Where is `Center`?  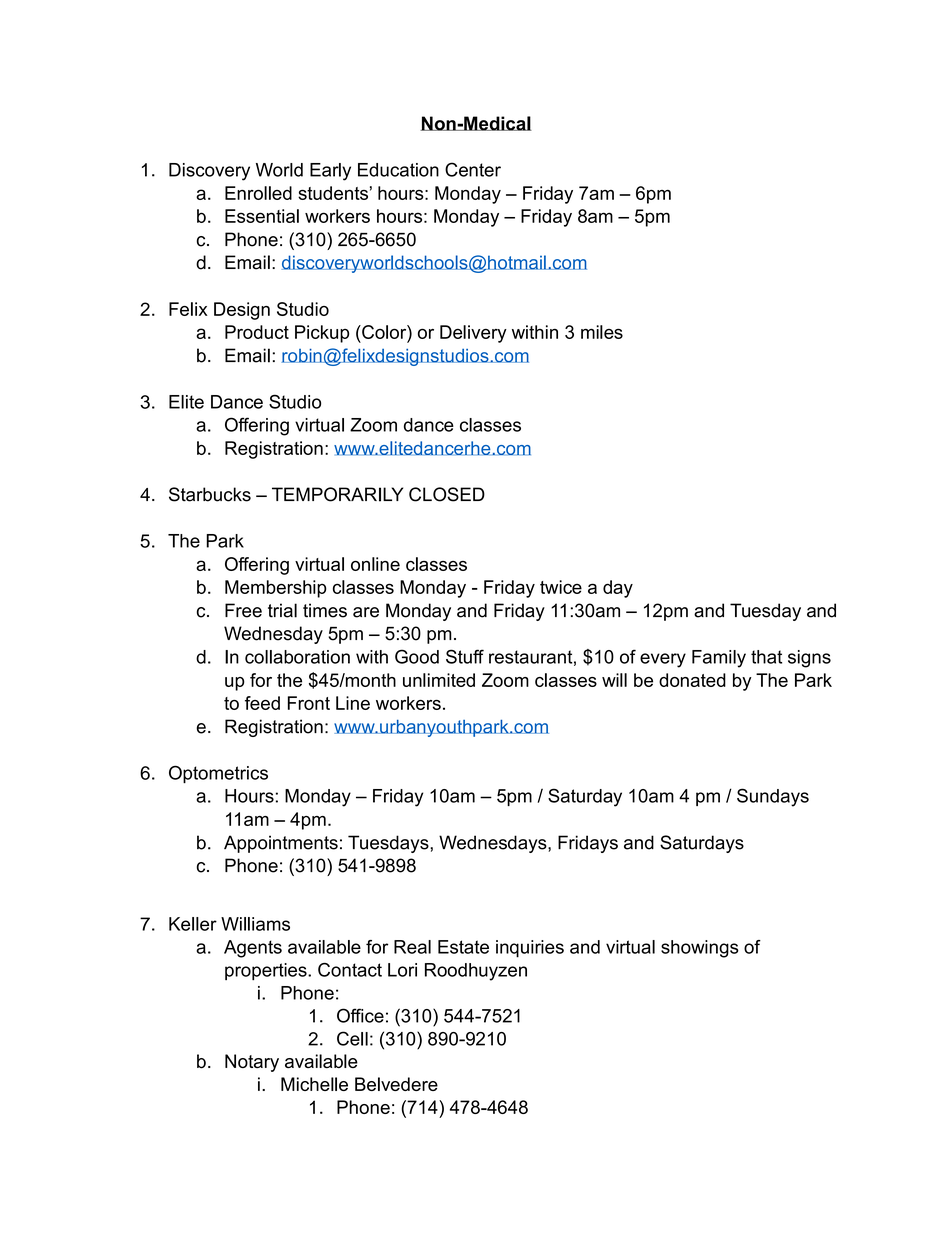
Center is located at coordinates (473, 169).
